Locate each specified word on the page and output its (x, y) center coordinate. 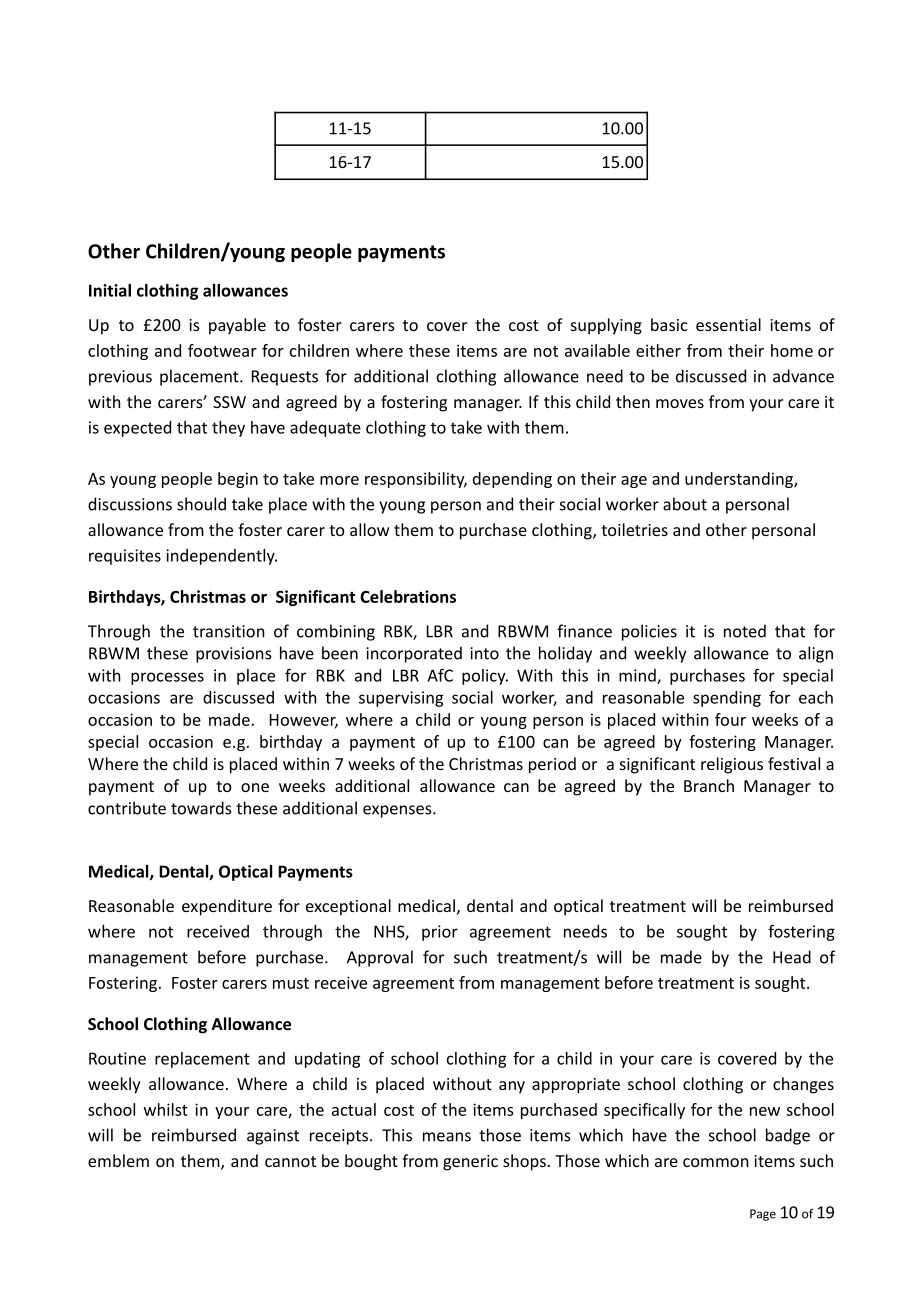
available (597, 350)
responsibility (416, 480)
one (255, 787)
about (685, 504)
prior (440, 933)
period (552, 765)
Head (792, 957)
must (291, 983)
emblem (118, 1160)
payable (237, 326)
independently (221, 557)
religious (732, 765)
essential (728, 324)
